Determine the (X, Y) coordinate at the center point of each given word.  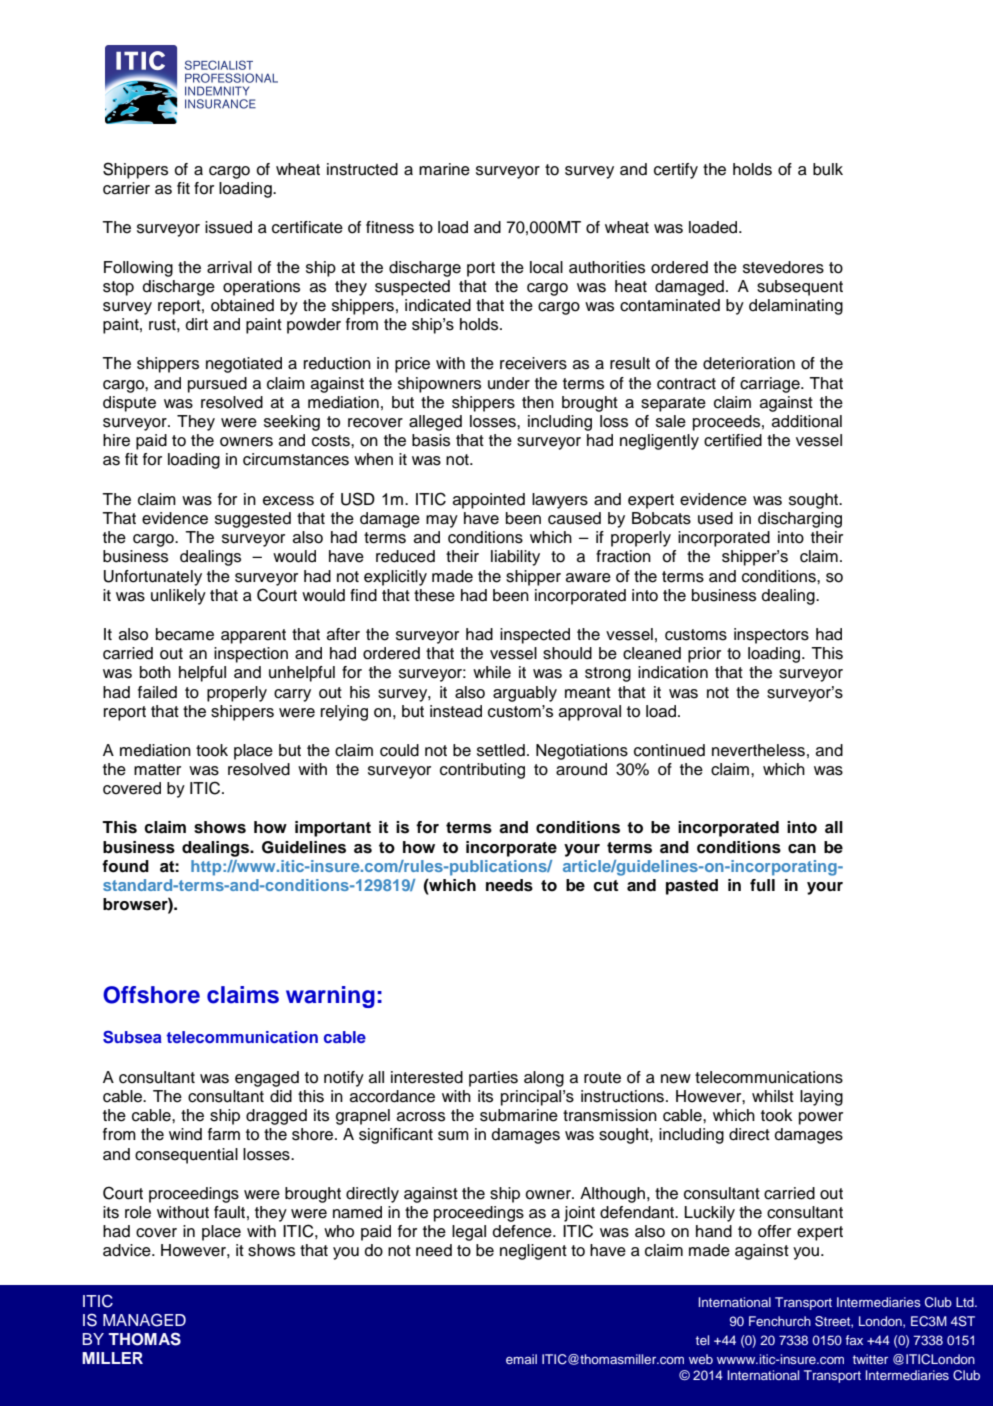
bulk (828, 169)
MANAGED (144, 1320)
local (546, 267)
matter (157, 770)
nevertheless (758, 750)
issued (228, 227)
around (581, 769)
